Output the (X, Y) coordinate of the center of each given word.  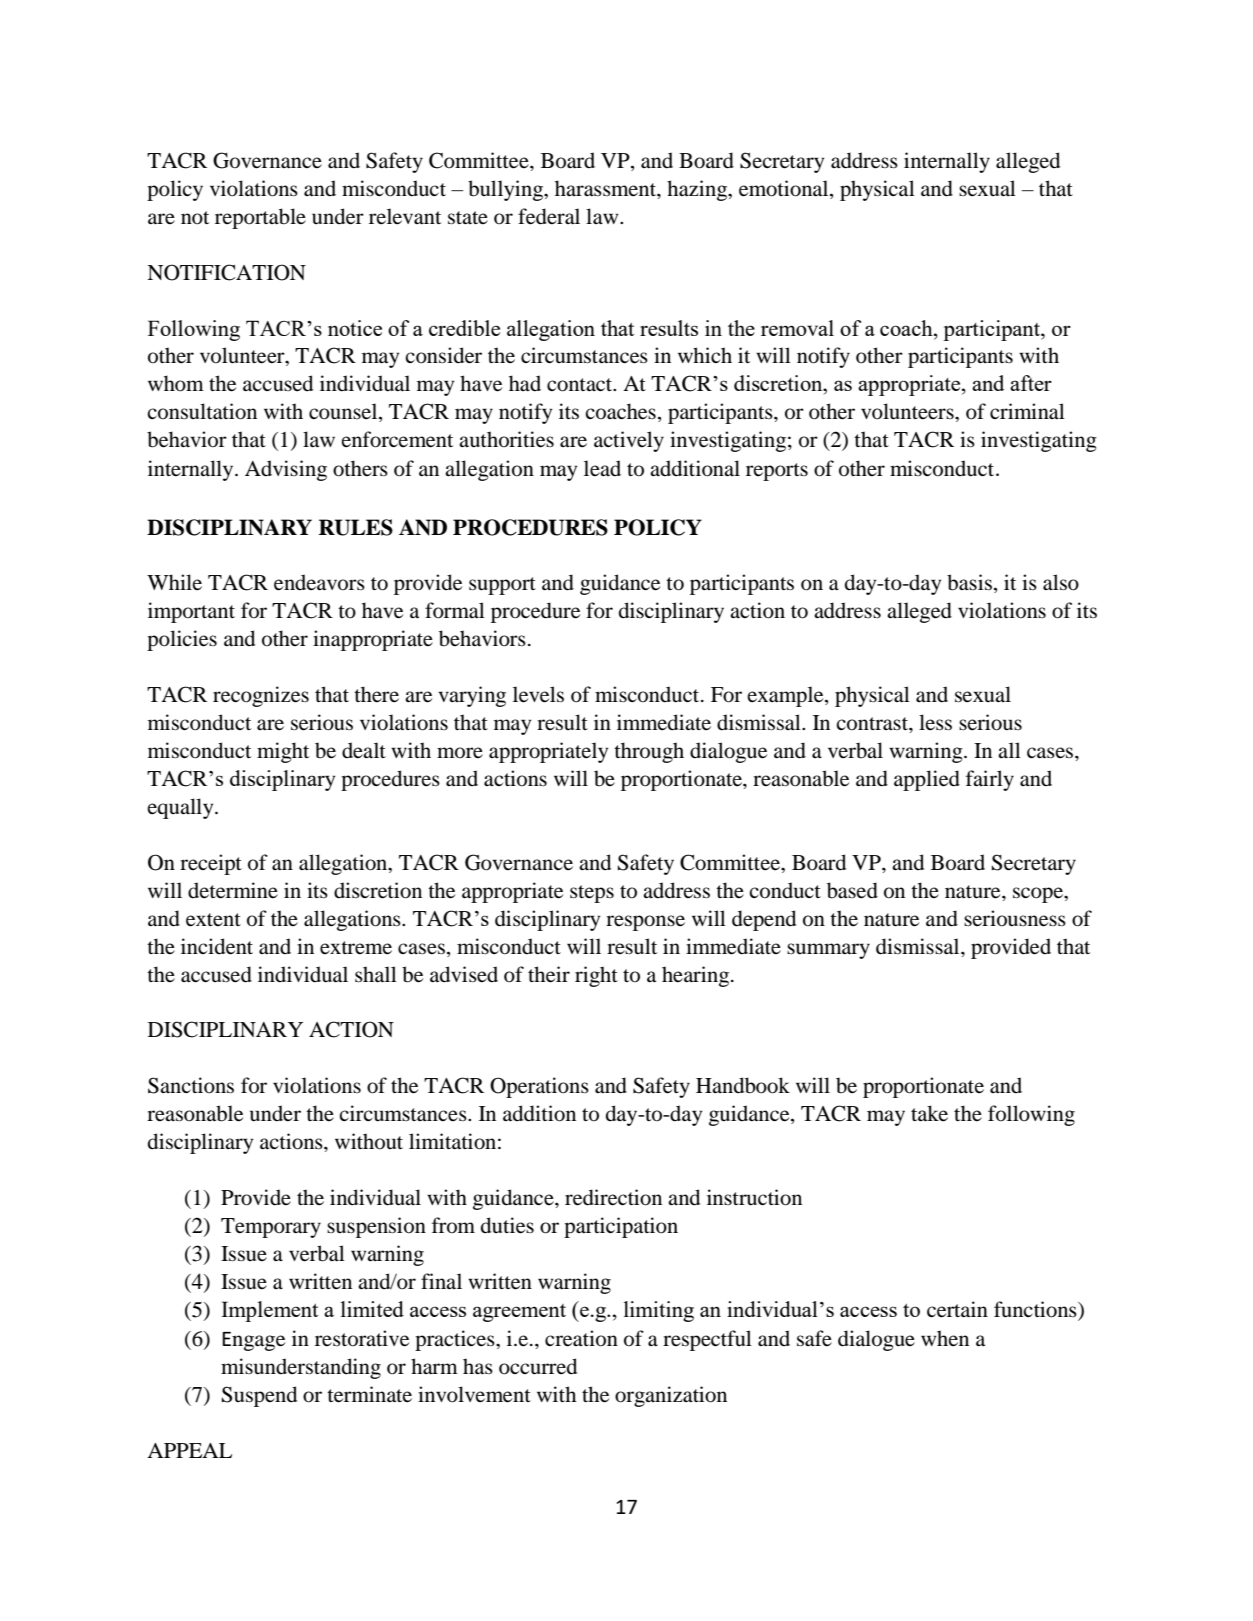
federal (549, 216)
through (649, 752)
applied (927, 780)
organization (671, 1396)
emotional (785, 188)
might (283, 752)
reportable (260, 218)
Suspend (259, 1396)
